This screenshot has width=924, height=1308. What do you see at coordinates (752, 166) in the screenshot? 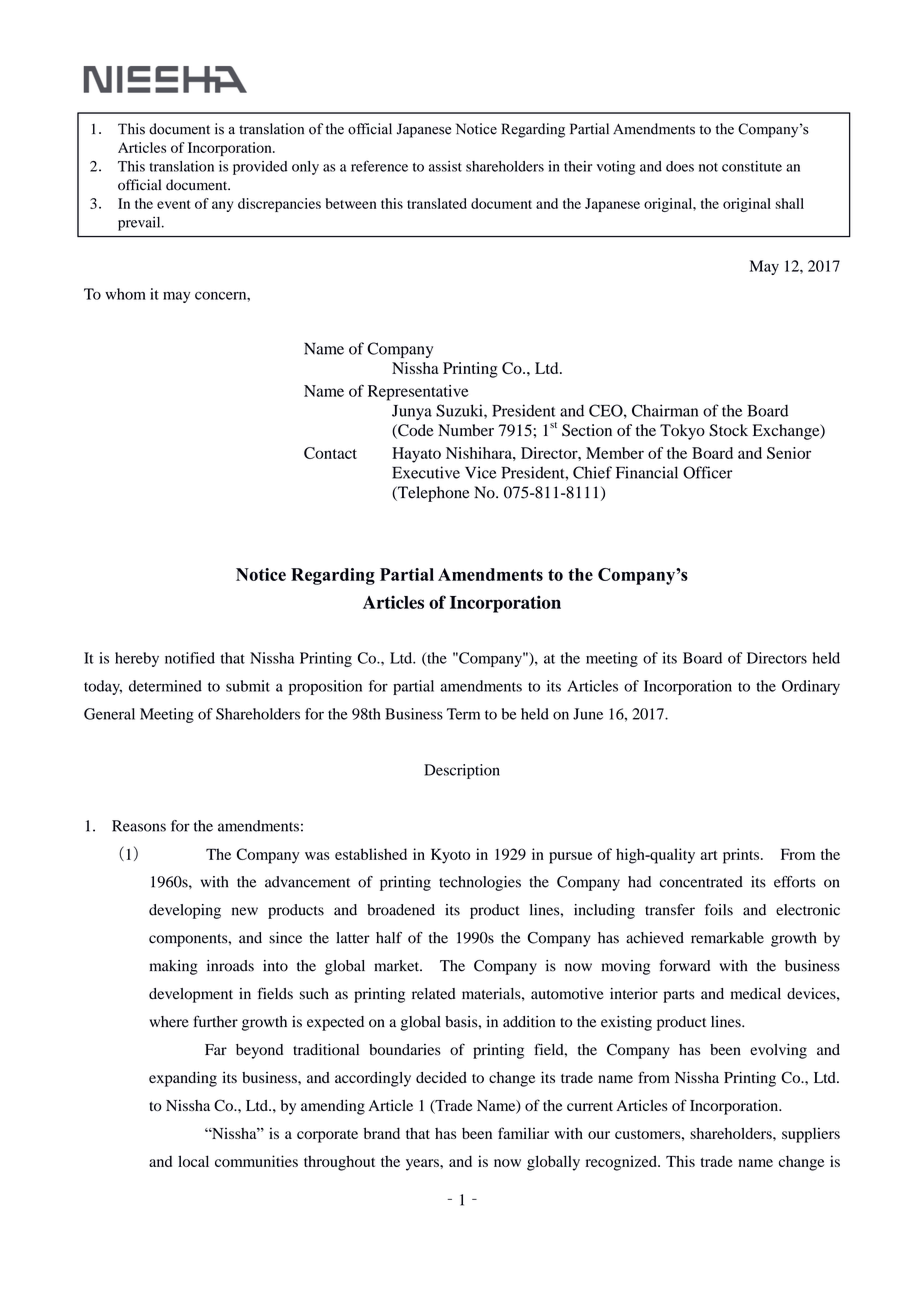
I see `constitute` at bounding box center [752, 166].
